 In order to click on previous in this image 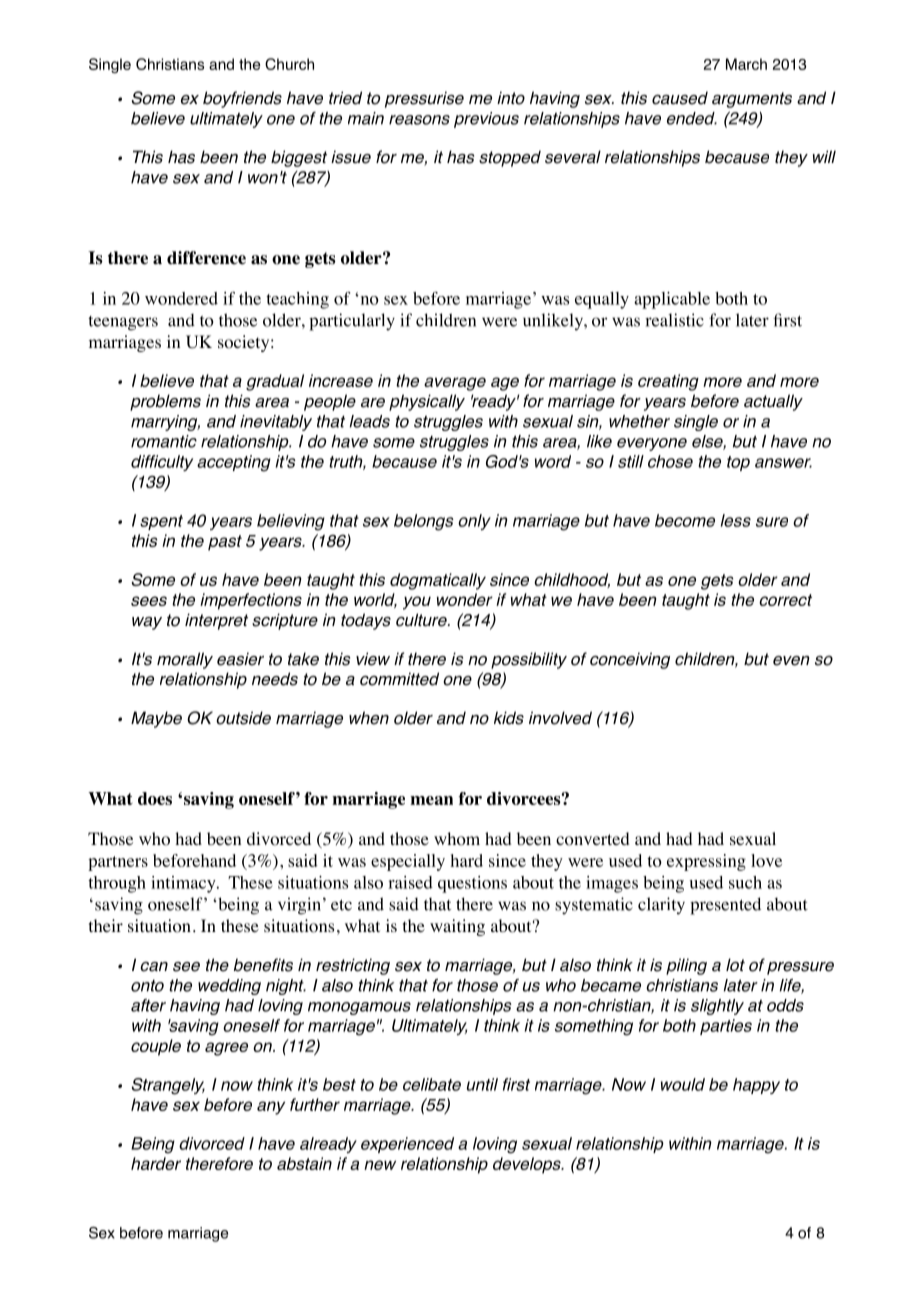, I will do `click(486, 120)`.
